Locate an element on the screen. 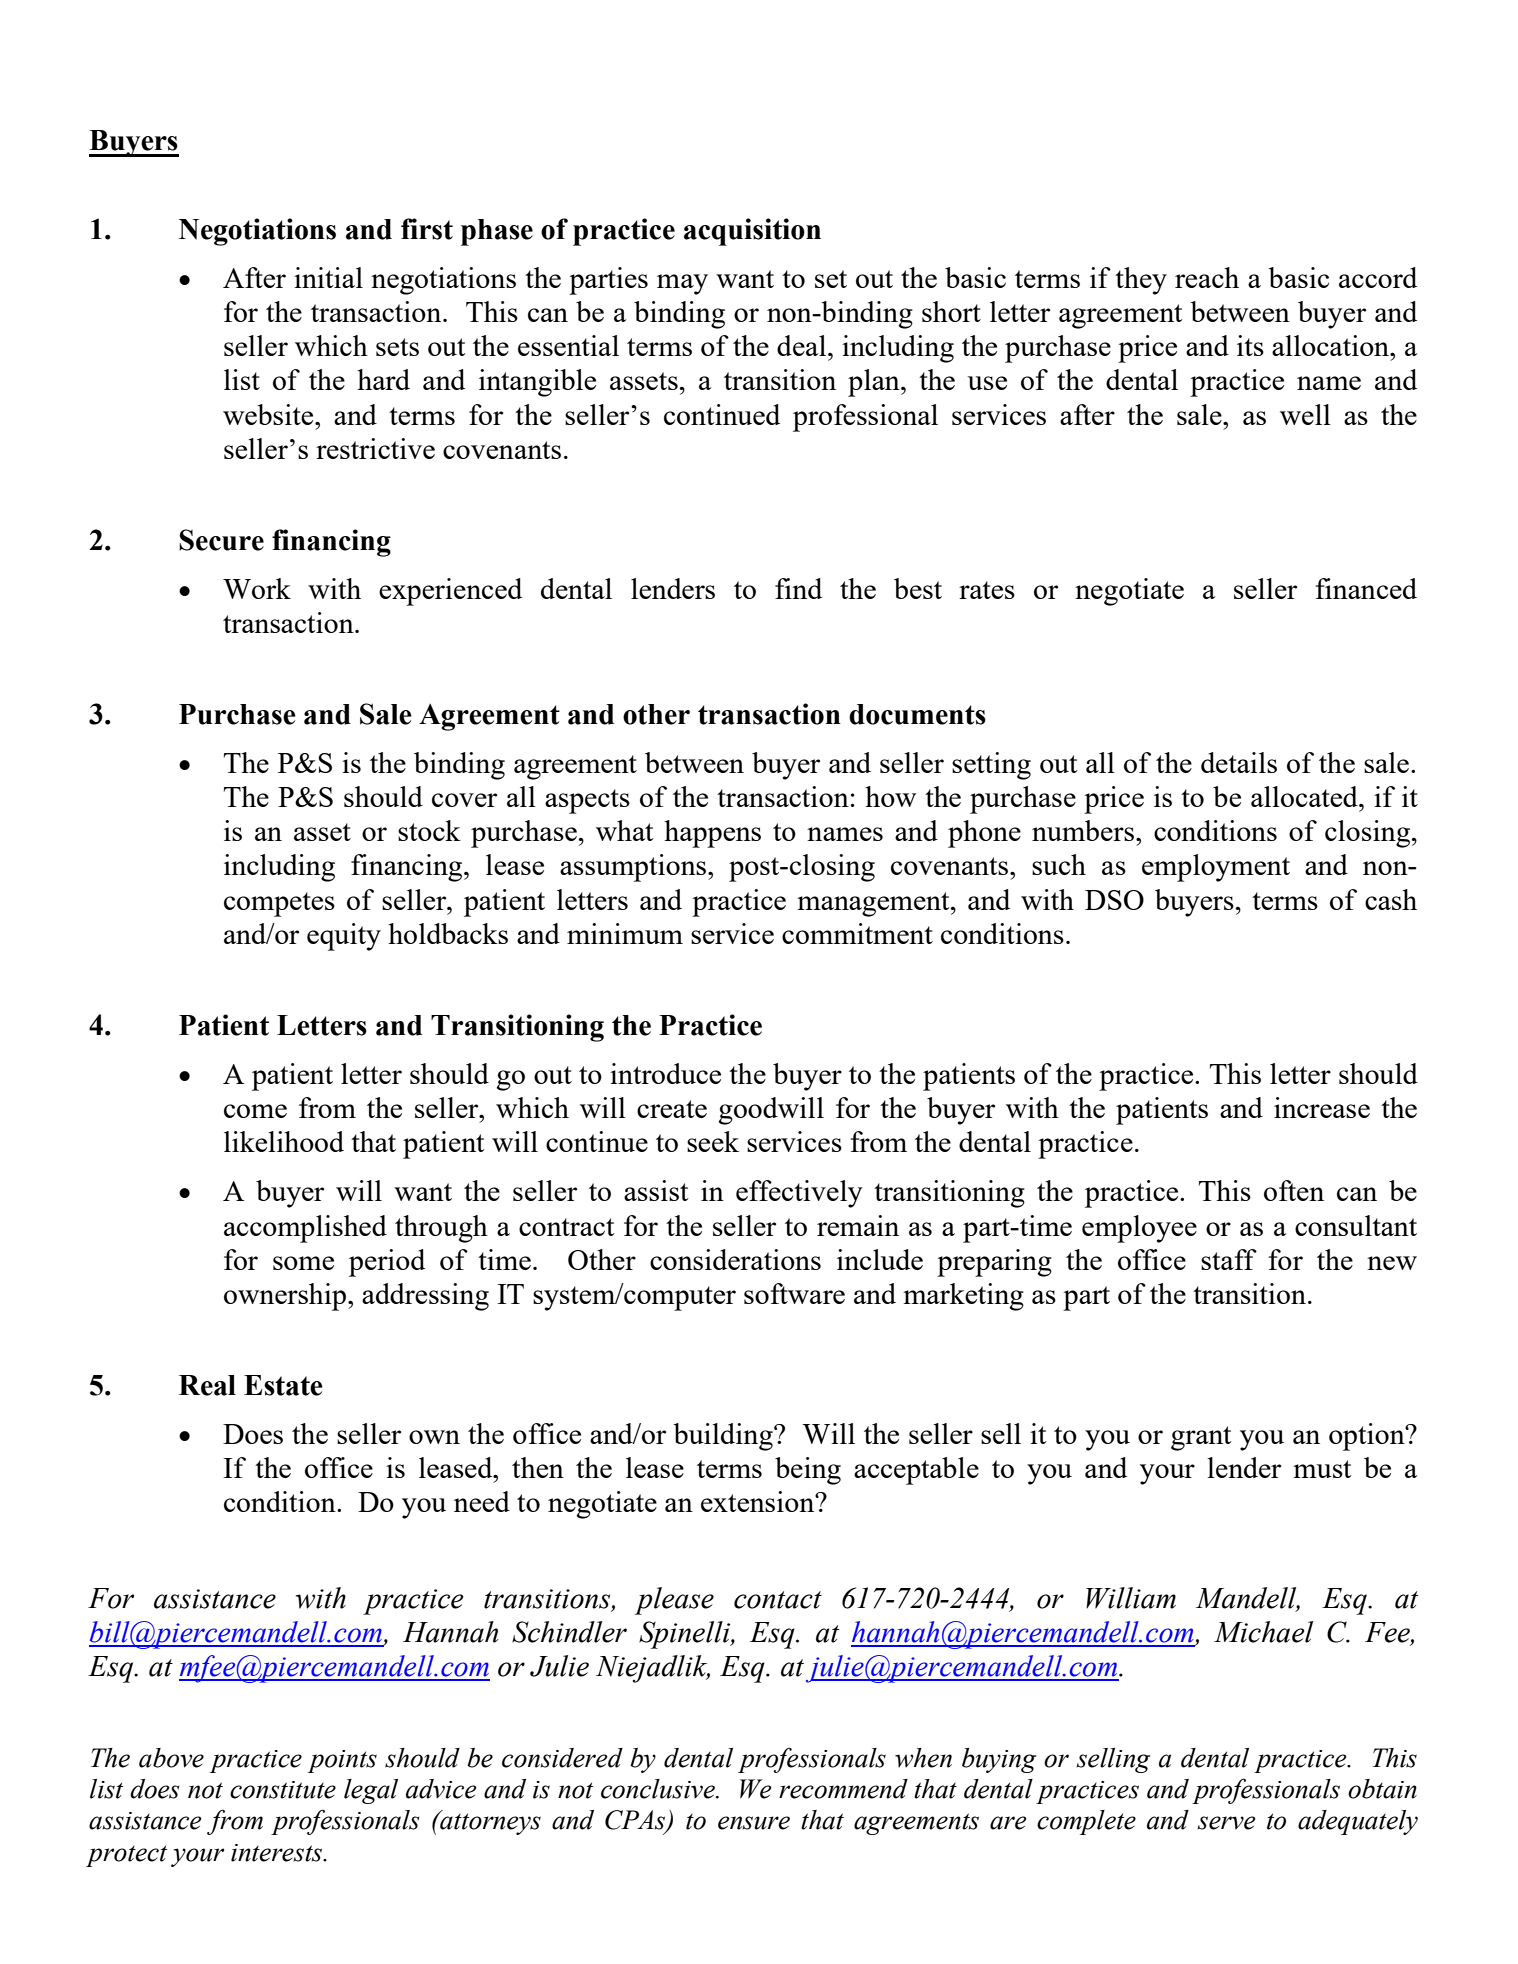  initial is located at coordinates (328, 277).
